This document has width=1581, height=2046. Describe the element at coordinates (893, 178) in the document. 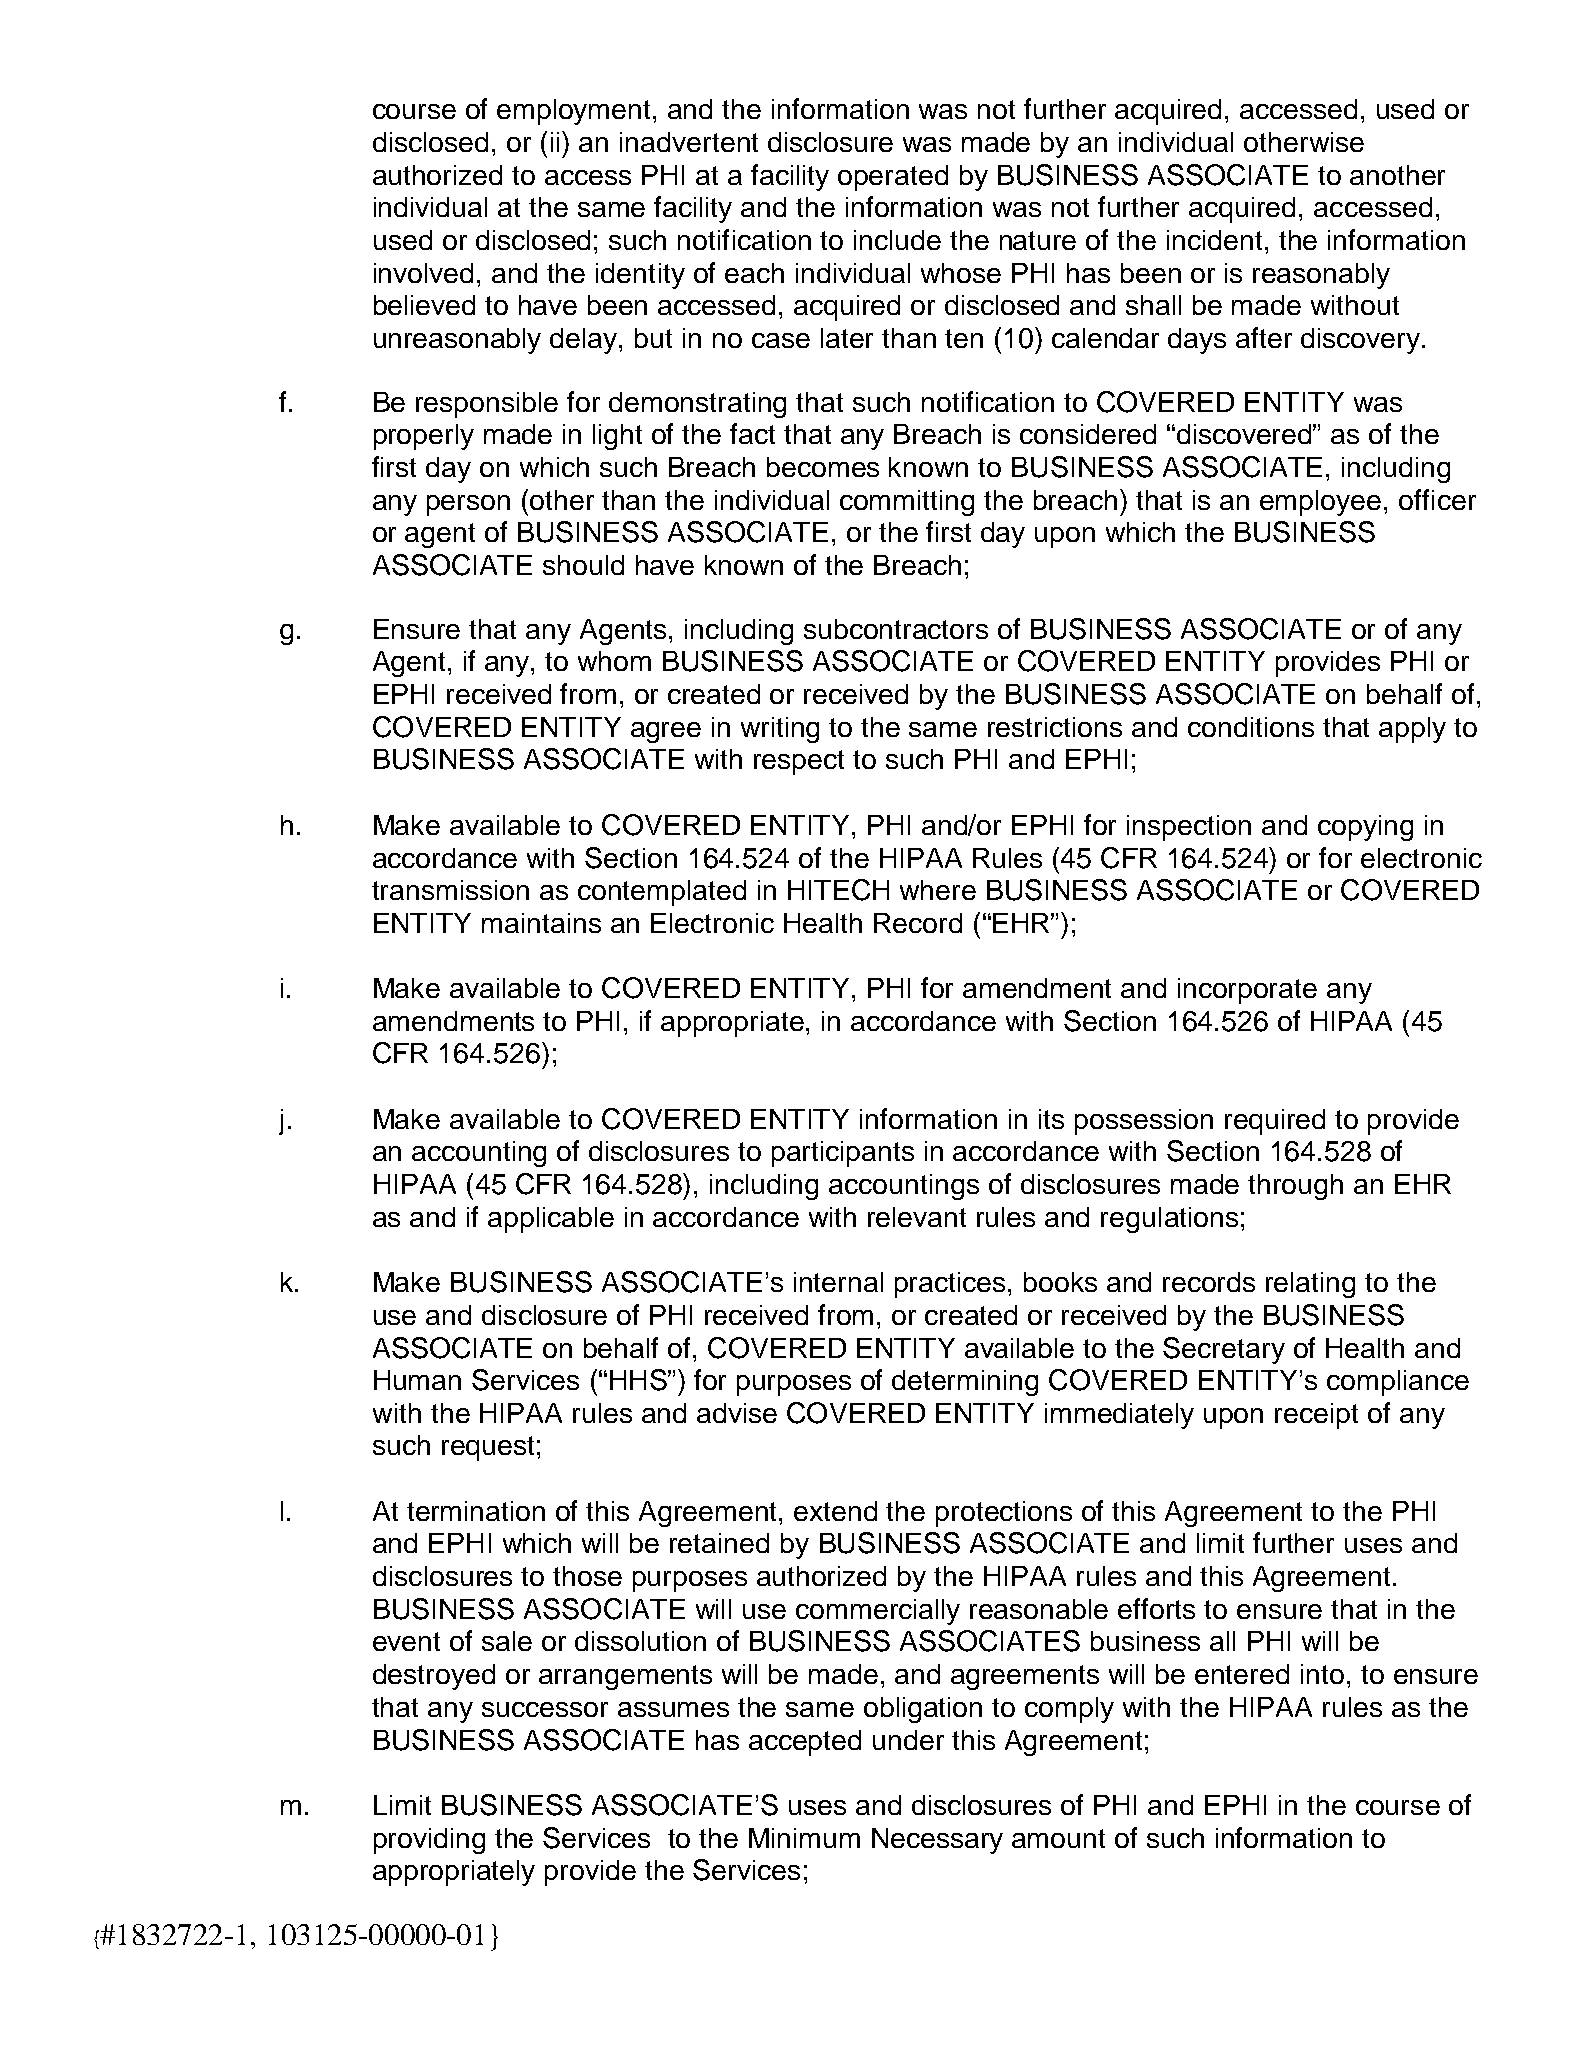

I see `operated` at that location.
